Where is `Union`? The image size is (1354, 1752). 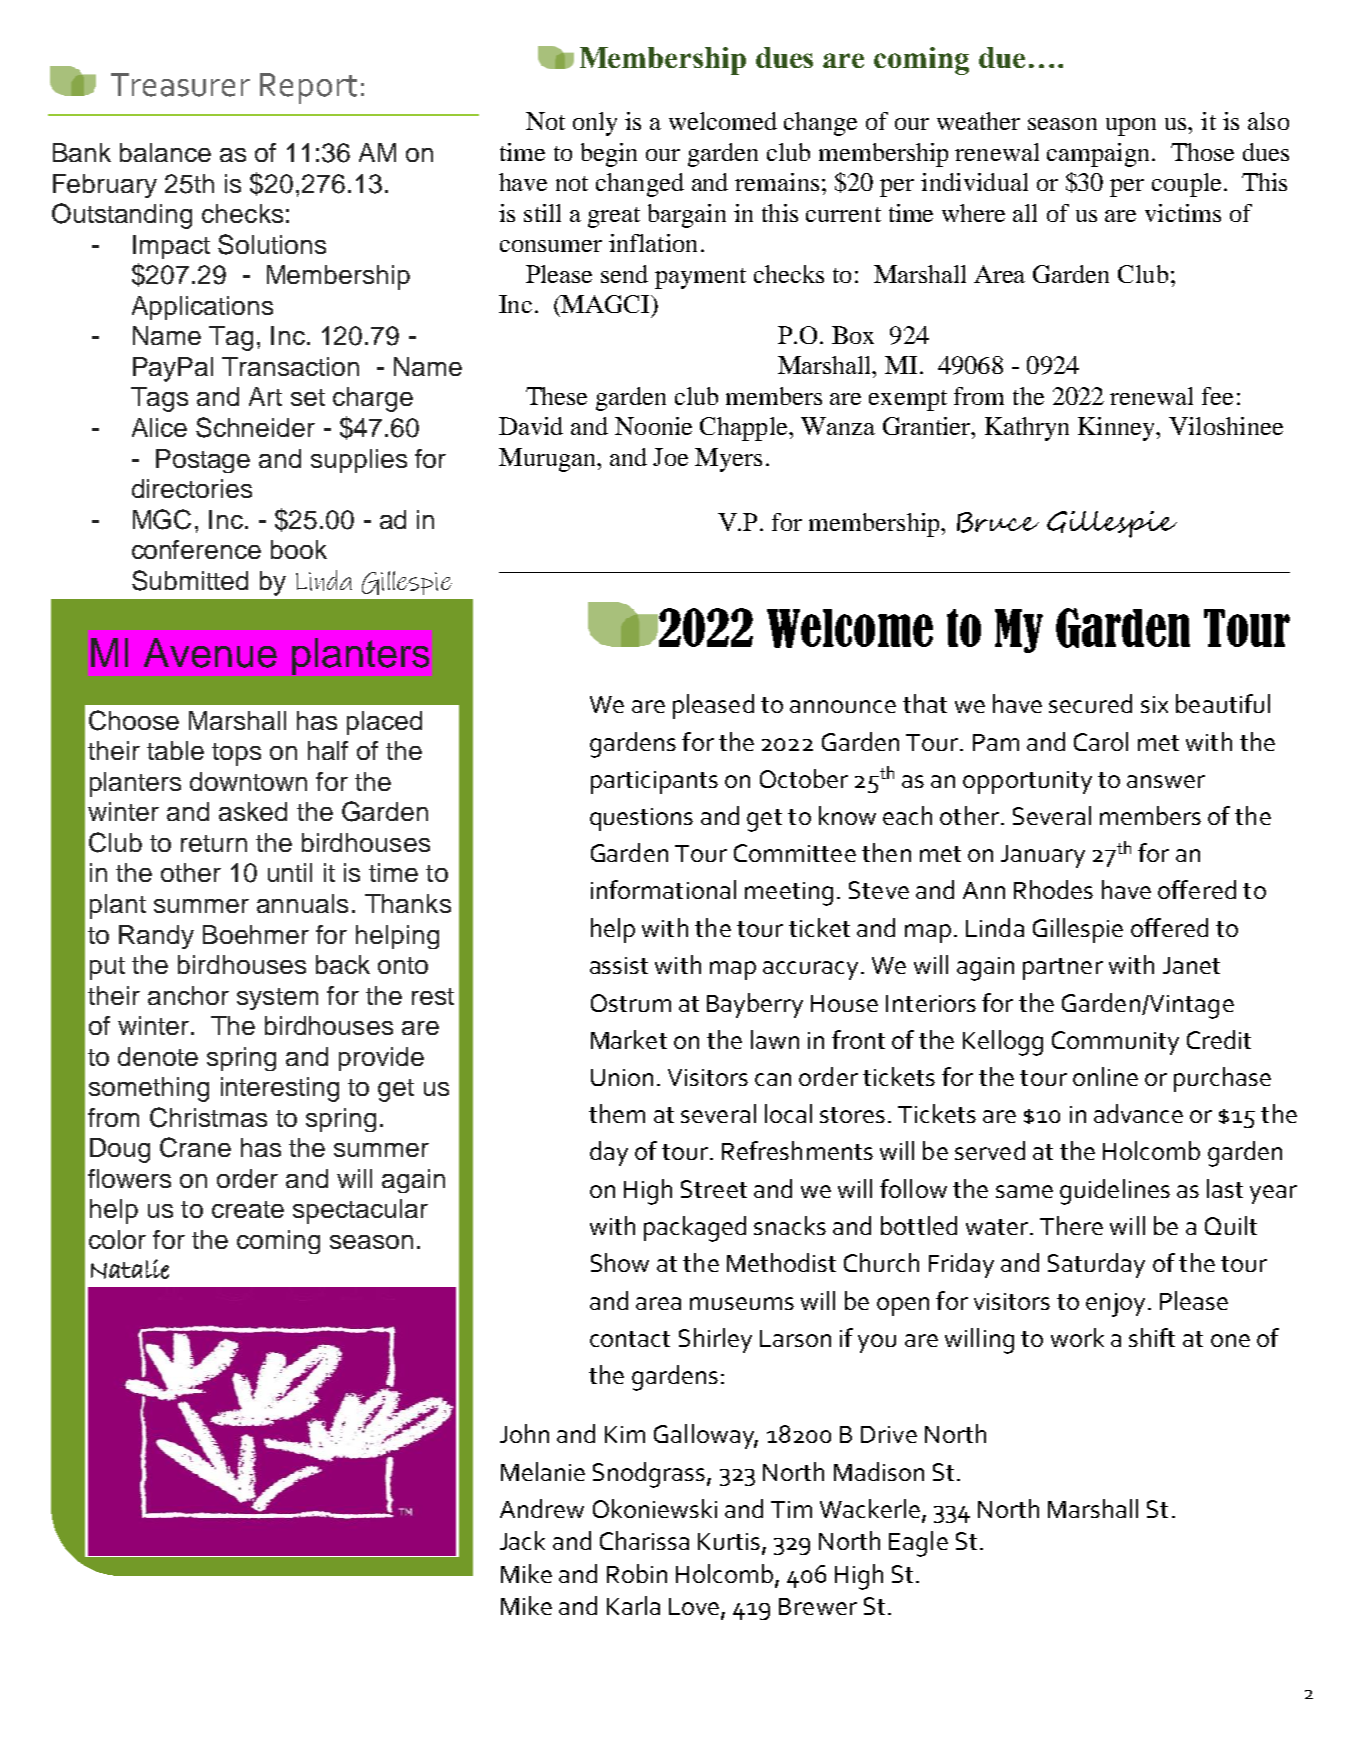 Union is located at coordinates (622, 1077).
